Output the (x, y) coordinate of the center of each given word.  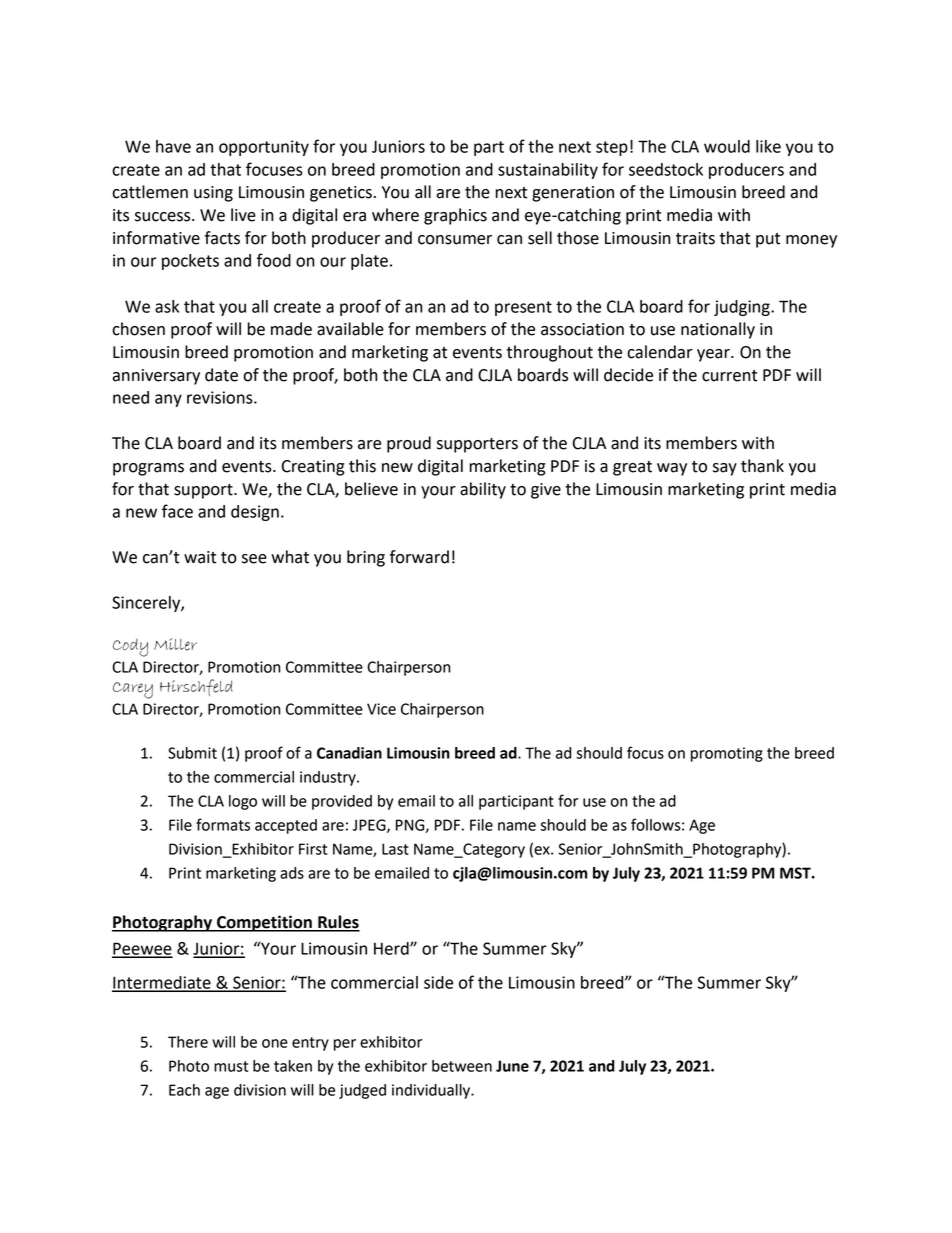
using (213, 194)
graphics (455, 216)
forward (419, 557)
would (727, 146)
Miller (175, 644)
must (231, 1066)
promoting (727, 754)
